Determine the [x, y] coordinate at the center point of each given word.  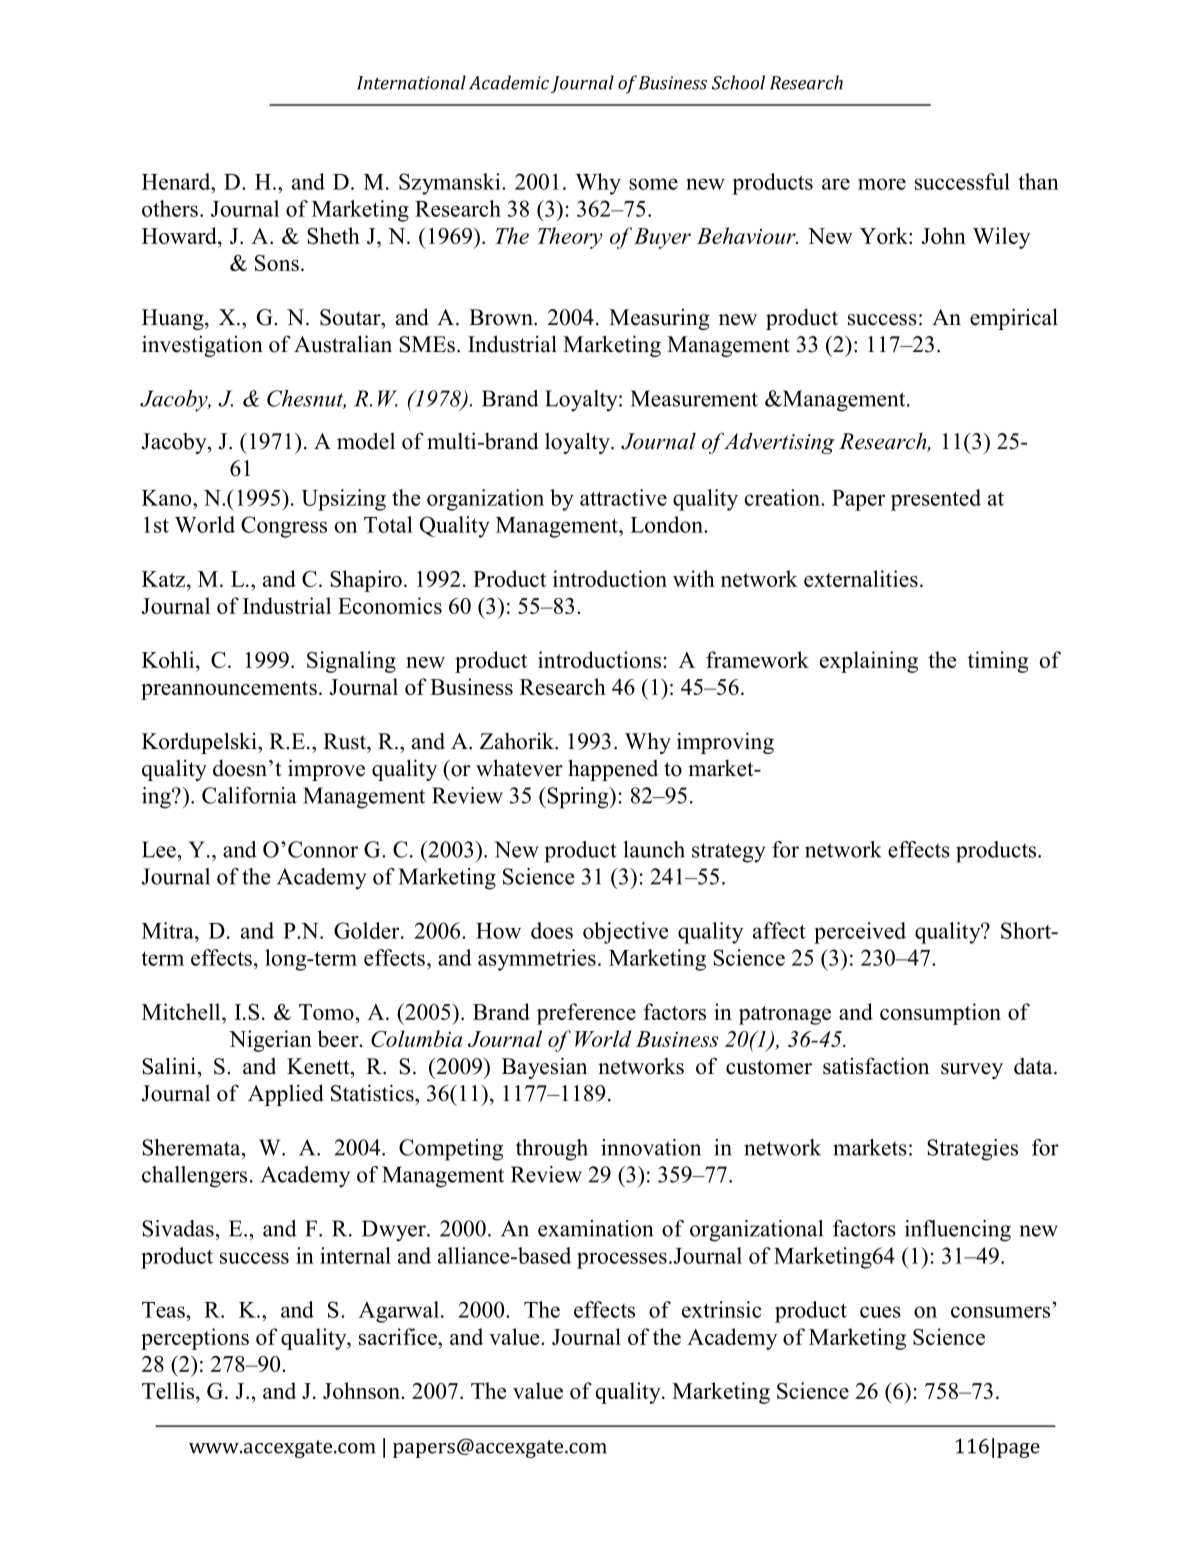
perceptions [195, 1339]
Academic [509, 82]
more [882, 184]
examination [595, 1228]
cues [880, 1312]
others [170, 208]
